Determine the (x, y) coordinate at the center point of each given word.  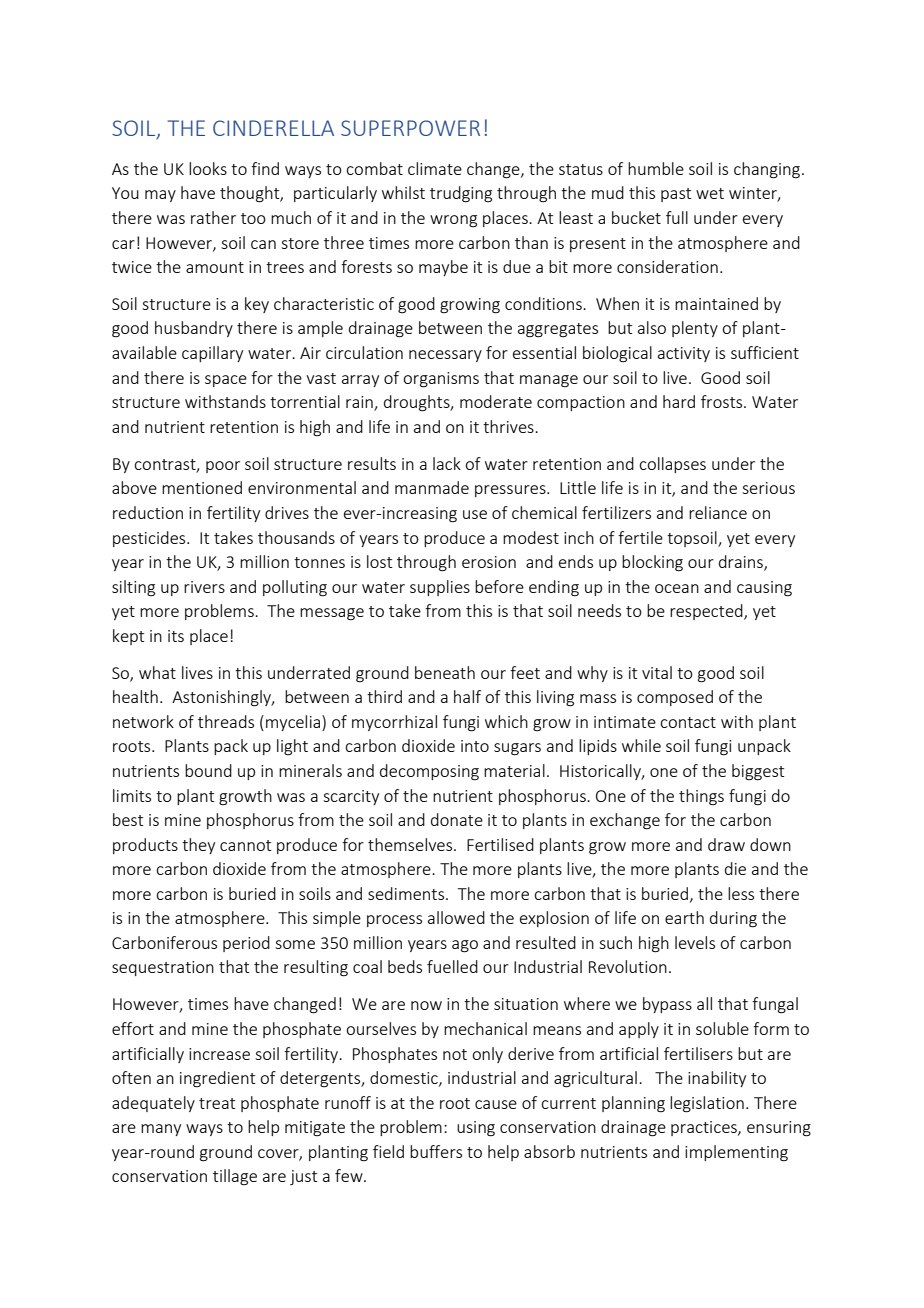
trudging (461, 194)
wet (710, 193)
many (161, 1130)
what (157, 672)
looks (208, 168)
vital (657, 672)
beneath (445, 672)
